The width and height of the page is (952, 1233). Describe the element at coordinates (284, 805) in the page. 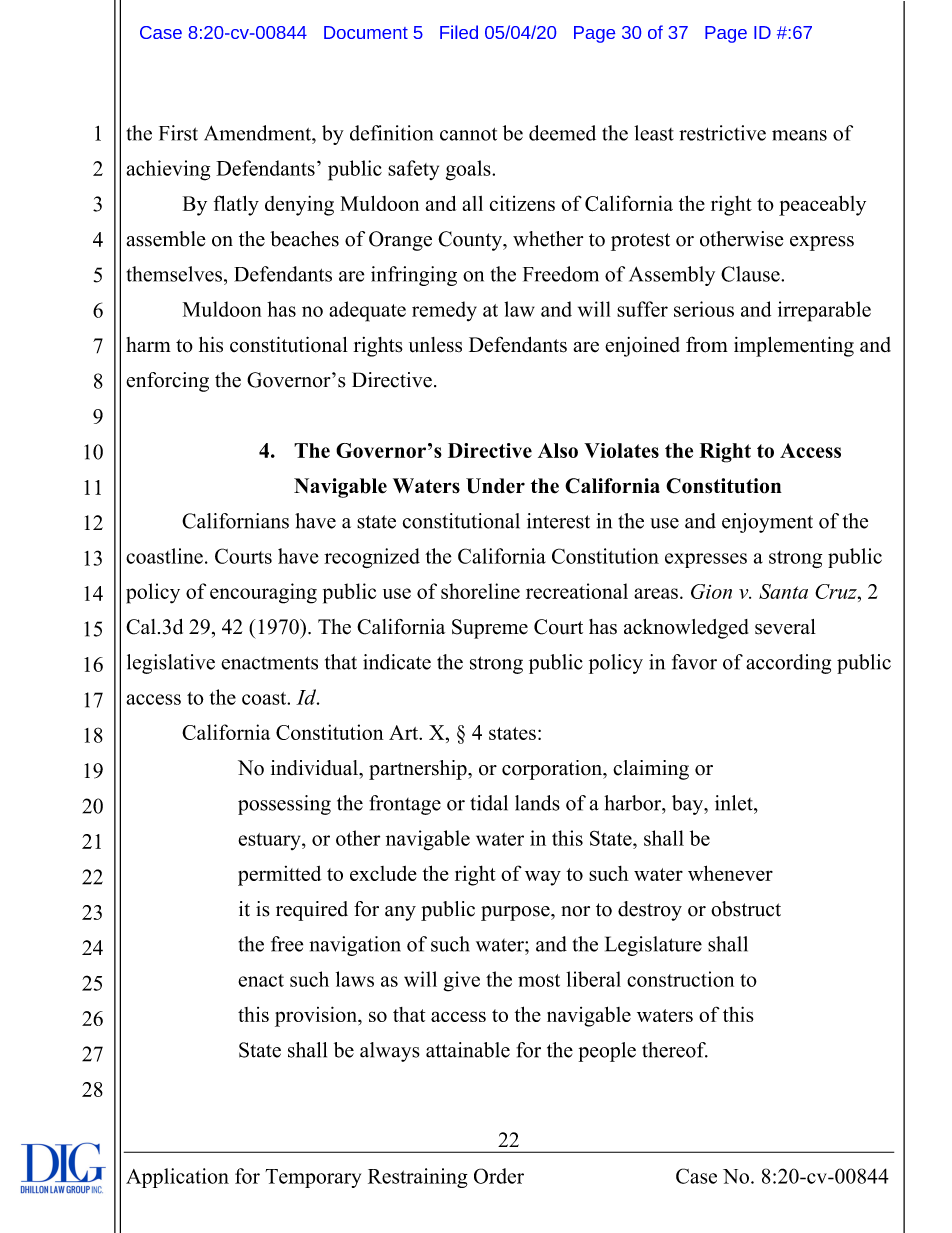

I see `possessing` at that location.
